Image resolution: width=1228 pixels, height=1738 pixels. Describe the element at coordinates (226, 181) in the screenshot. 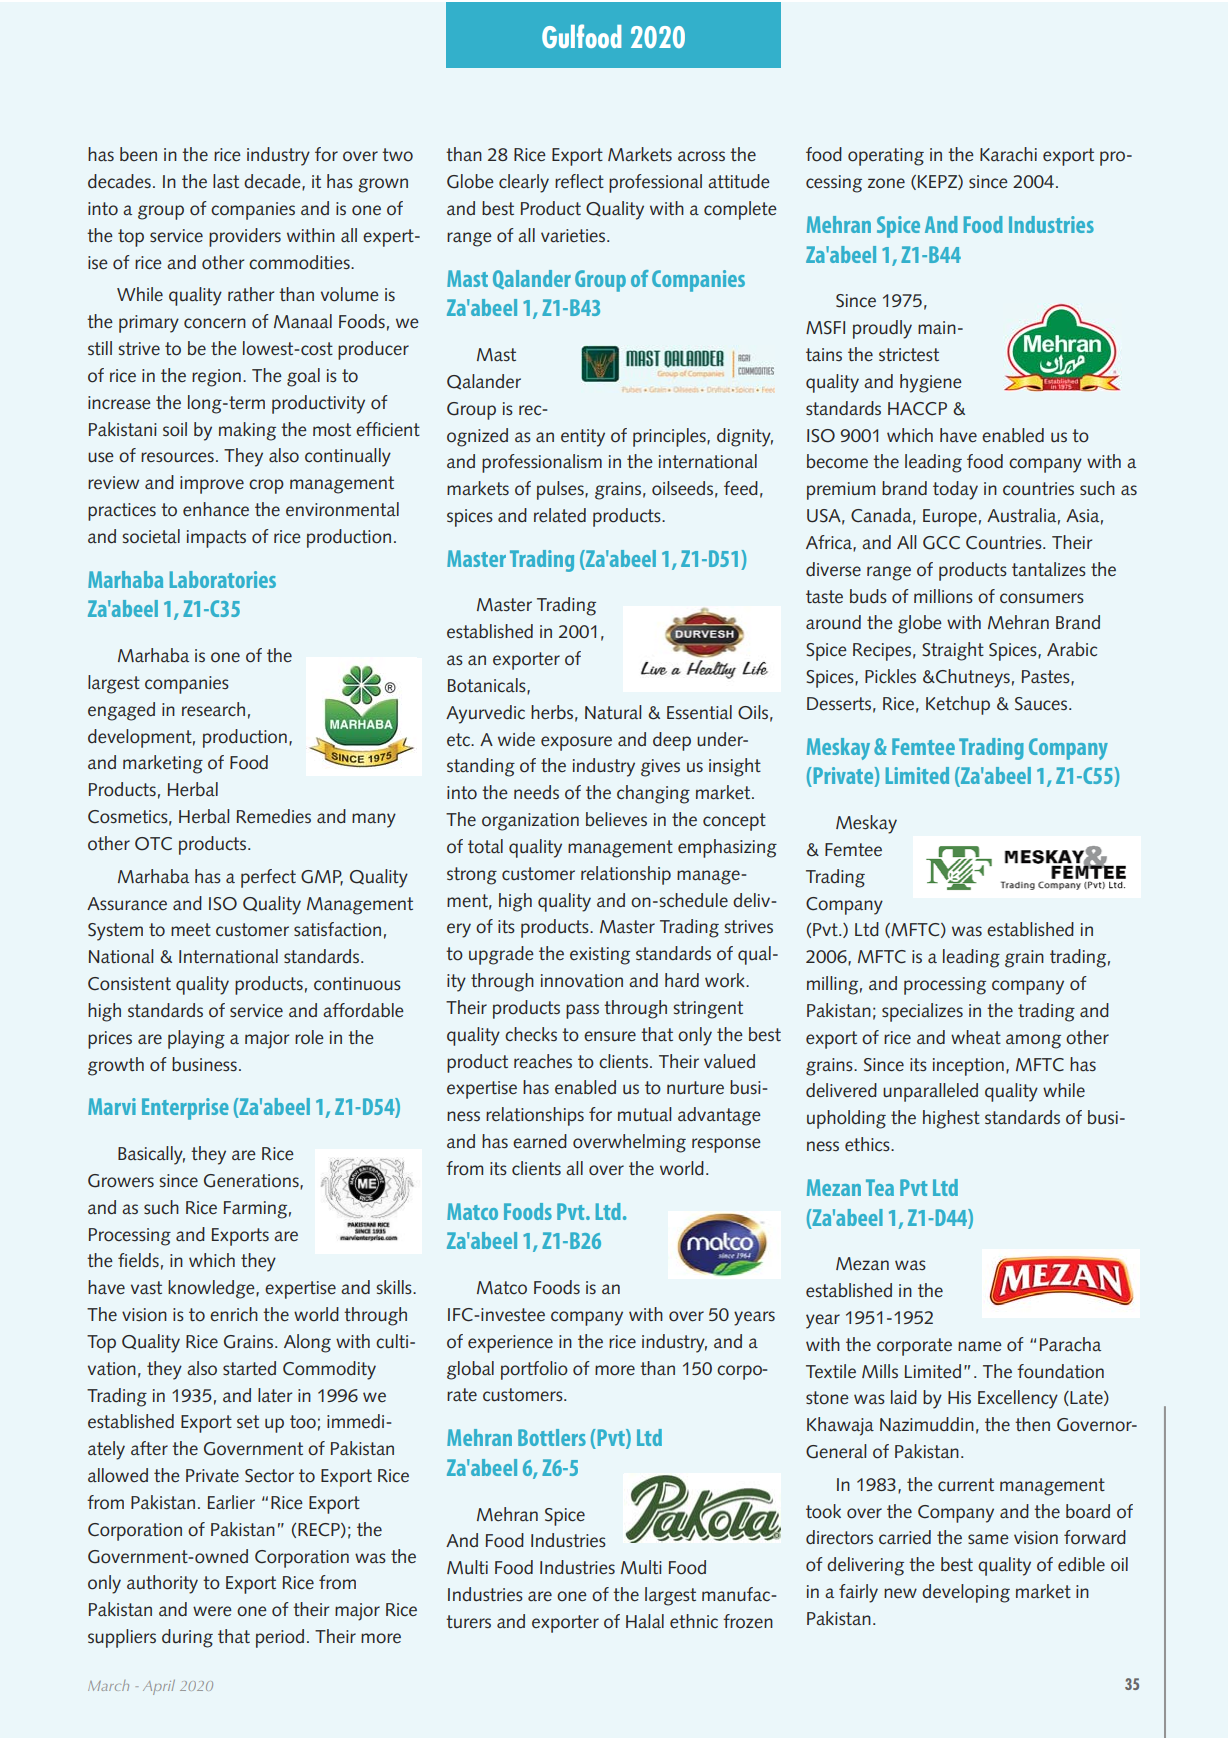

I see `last` at that location.
